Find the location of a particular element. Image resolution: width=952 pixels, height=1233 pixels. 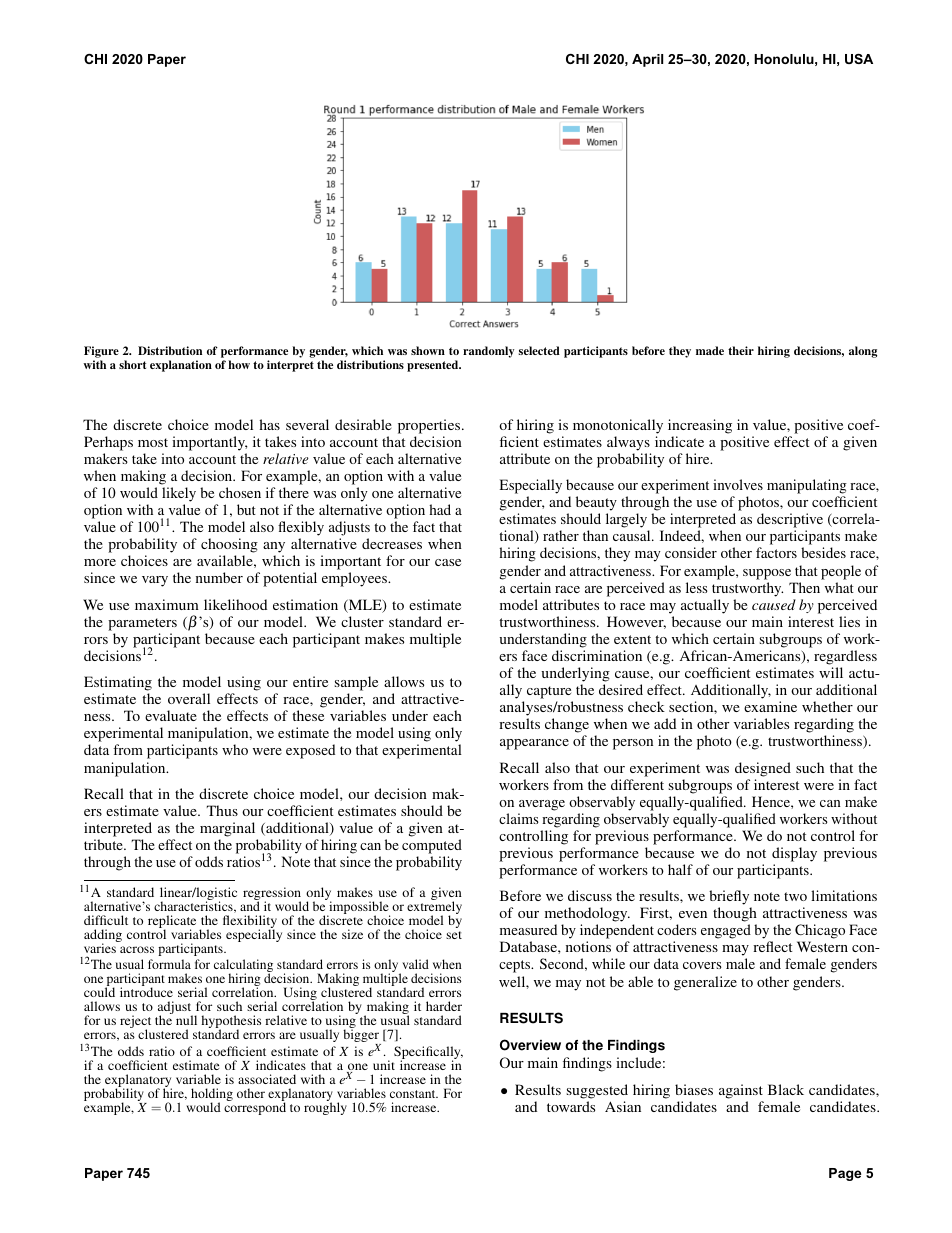

display is located at coordinates (794, 854).
